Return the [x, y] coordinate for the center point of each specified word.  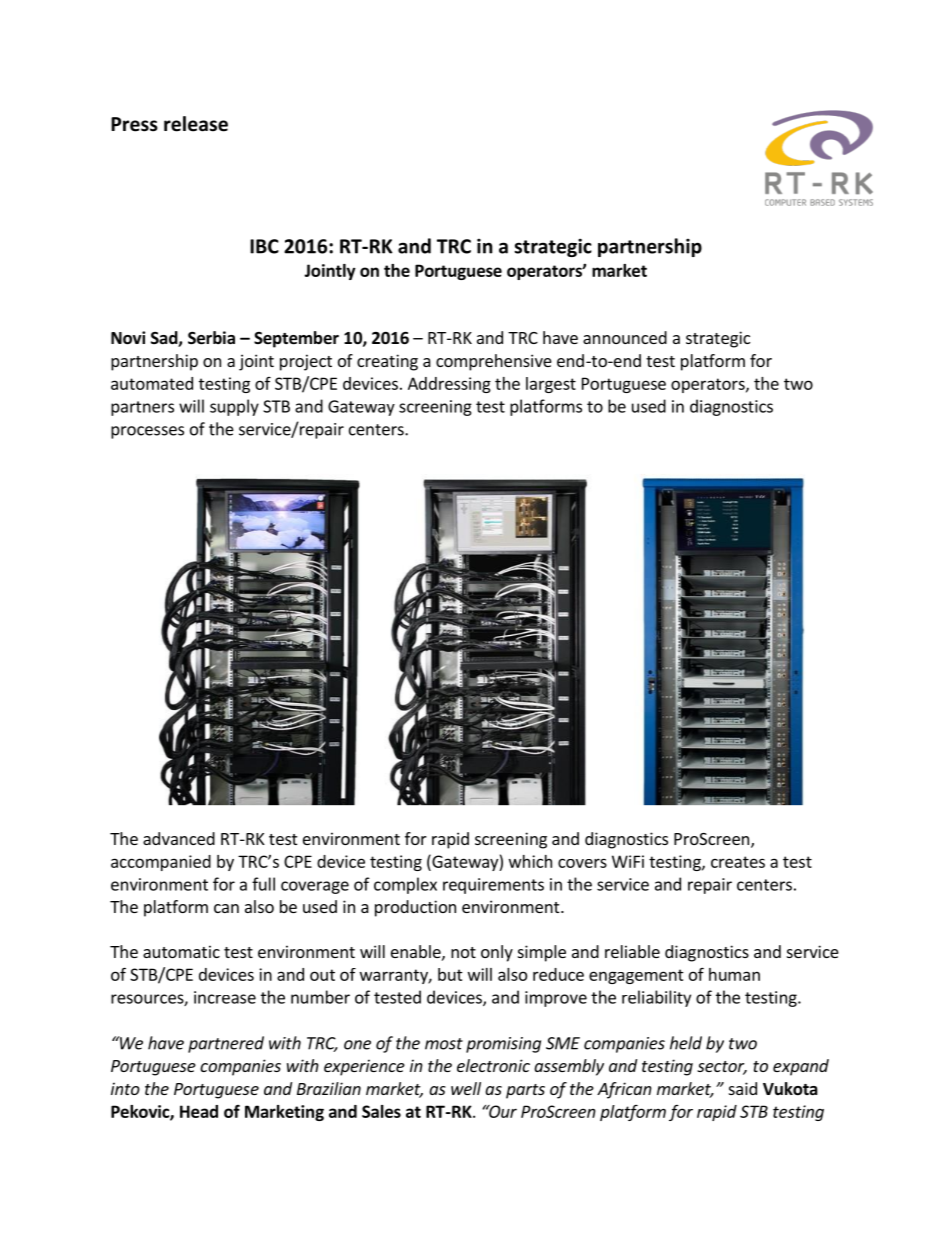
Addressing [449, 385]
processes [147, 432]
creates [738, 862]
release [196, 124]
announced [625, 337]
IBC [264, 246]
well [466, 1088]
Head [199, 1111]
